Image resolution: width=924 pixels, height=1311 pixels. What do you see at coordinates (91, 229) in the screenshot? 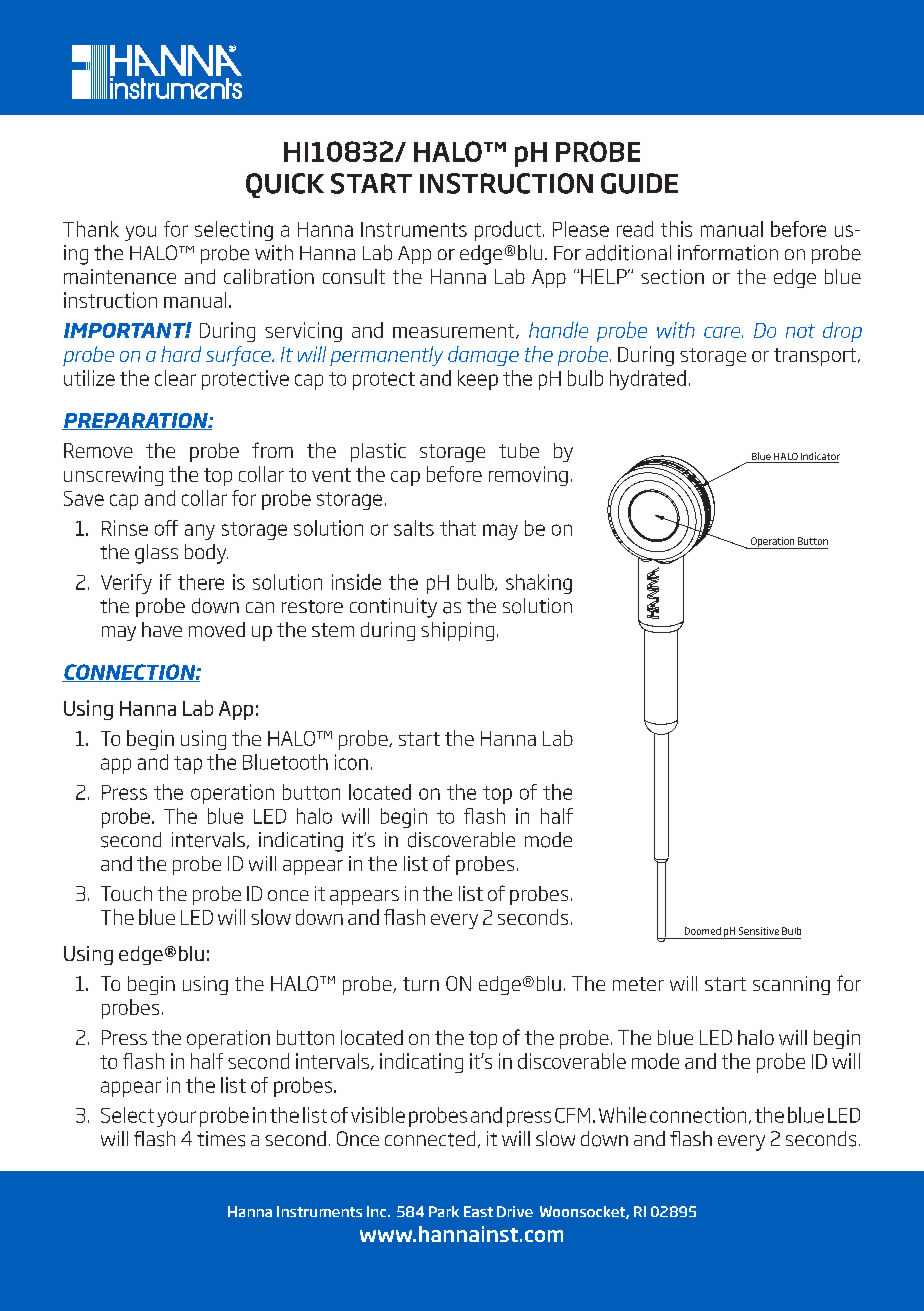
I see `Thank` at bounding box center [91, 229].
